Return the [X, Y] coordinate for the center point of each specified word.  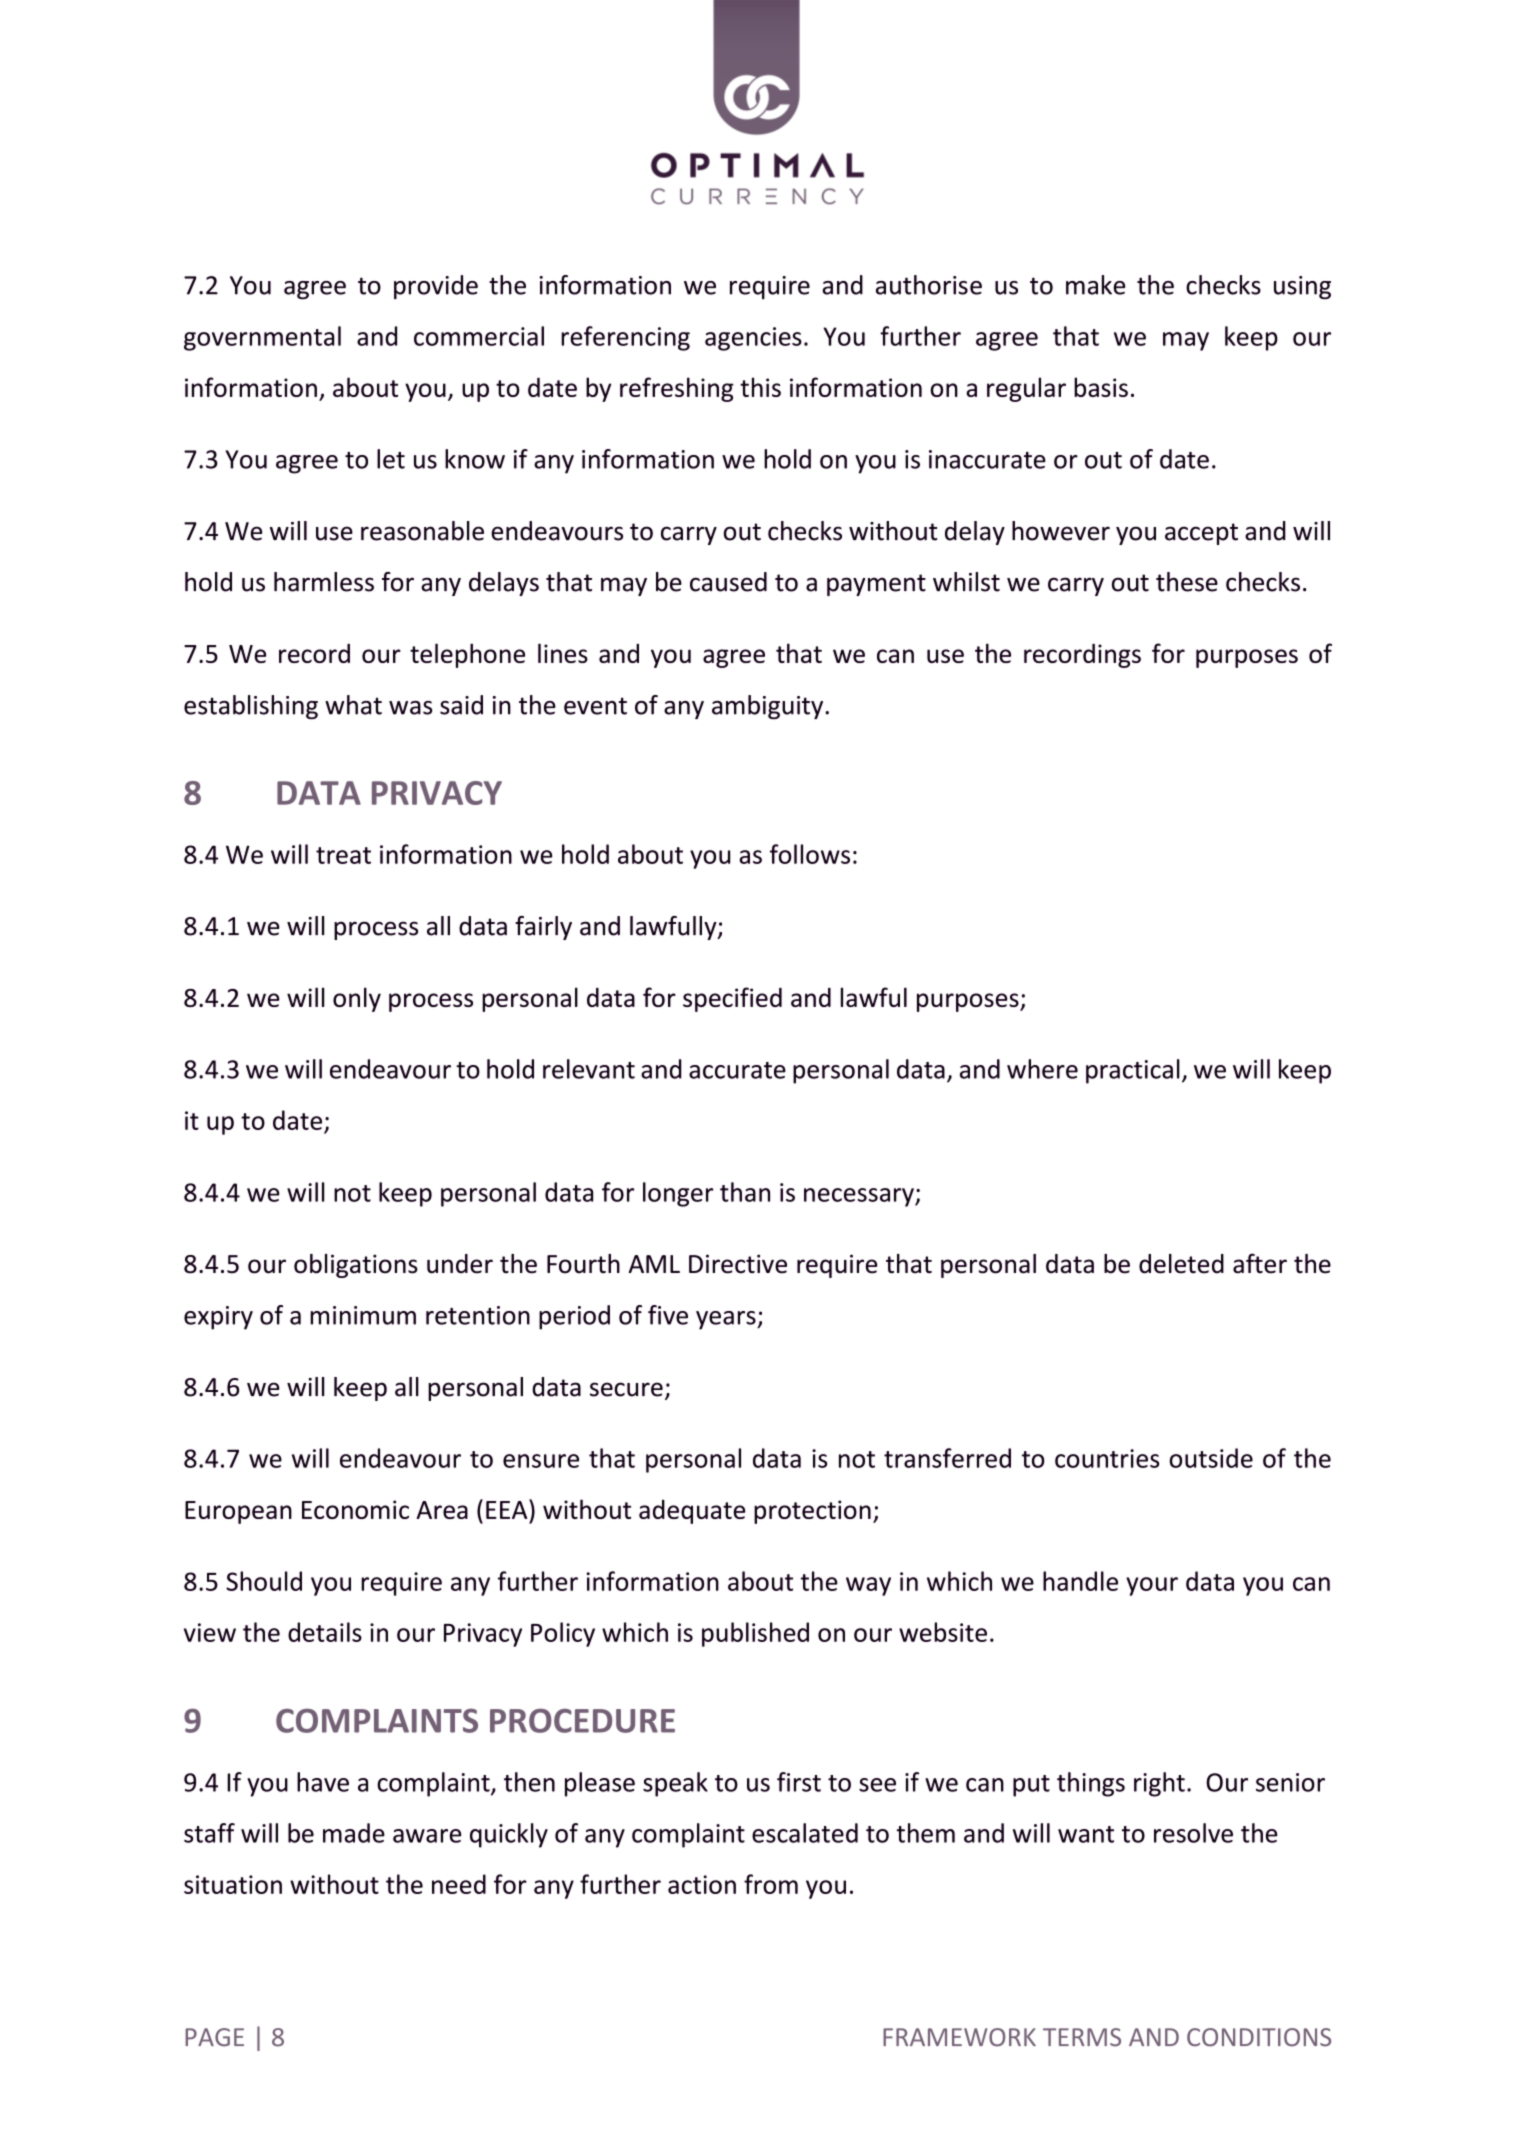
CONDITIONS [1259, 2037]
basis [1101, 387]
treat [343, 855]
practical [1133, 1071]
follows [810, 854]
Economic [355, 1509]
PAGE [214, 2037]
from [771, 1884]
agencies [753, 339]
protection [812, 1512]
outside [1211, 1458]
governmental [262, 338]
